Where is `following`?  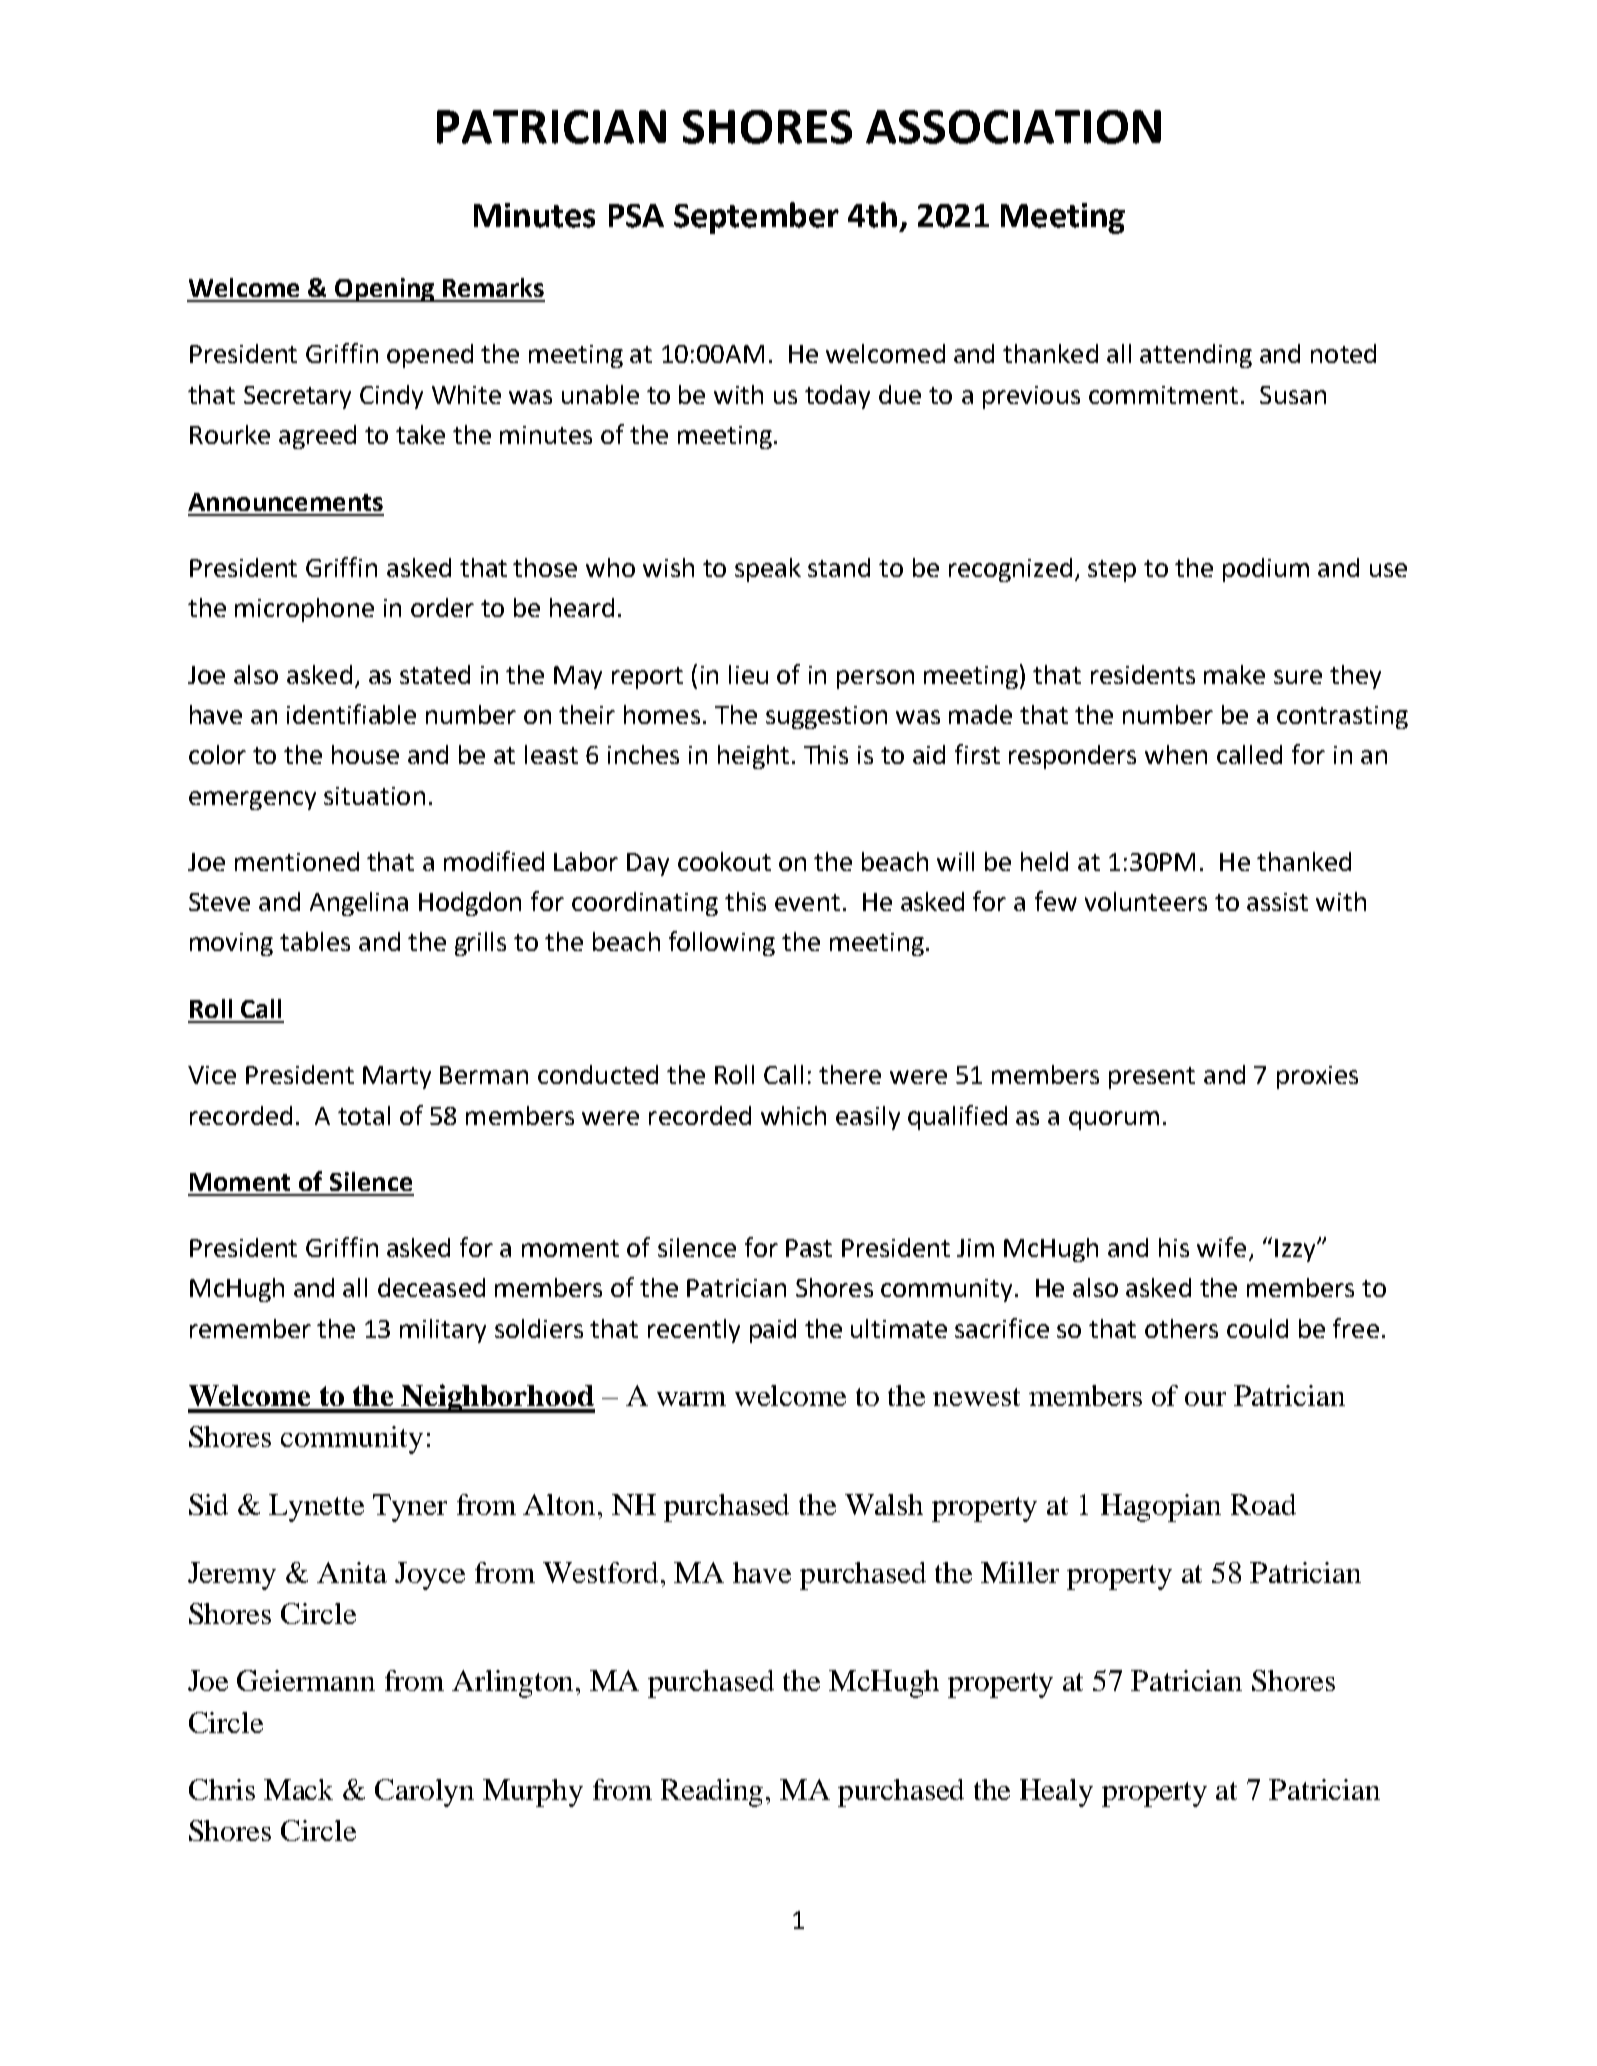
following is located at coordinates (722, 943).
